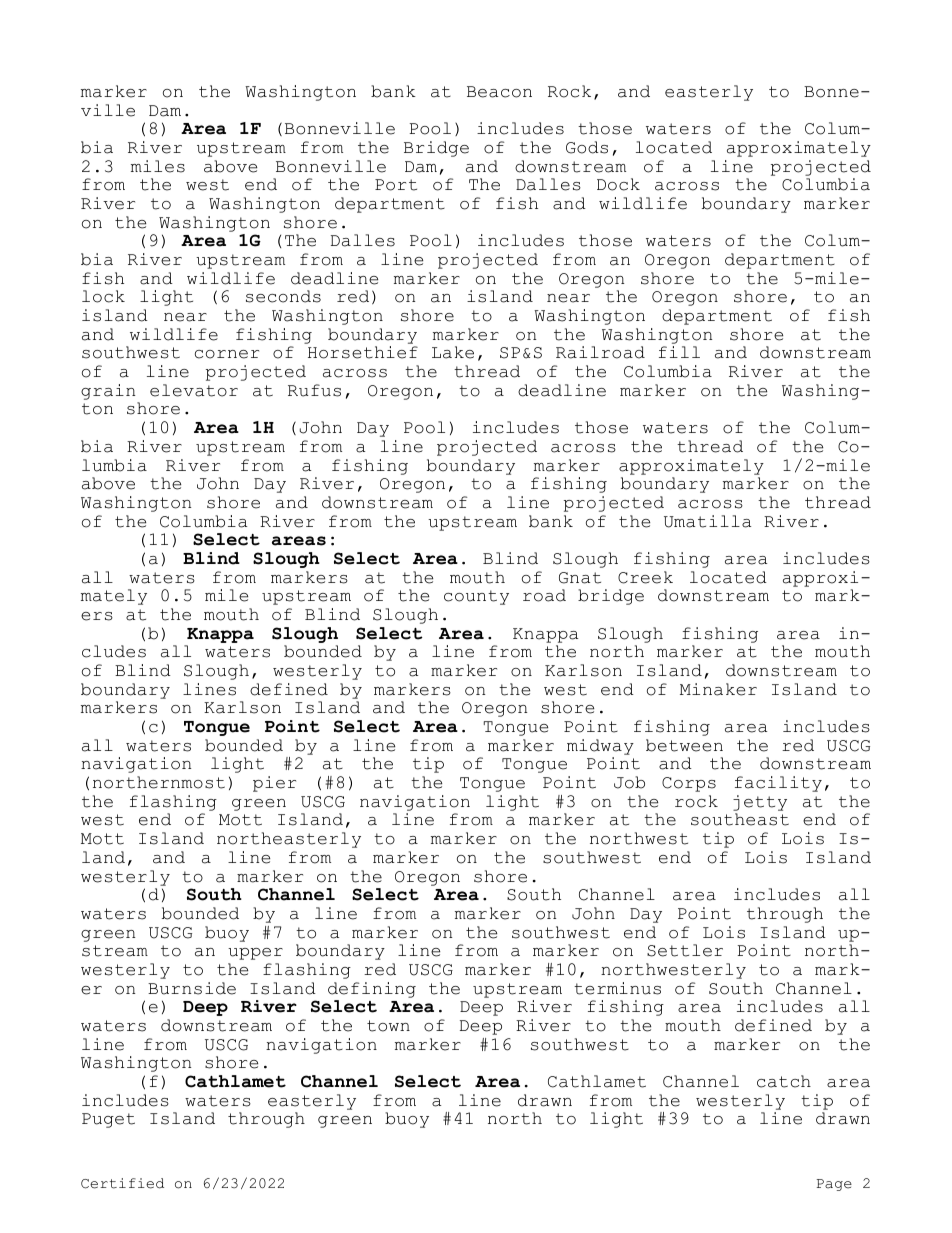  I want to click on fill, so click(679, 352).
